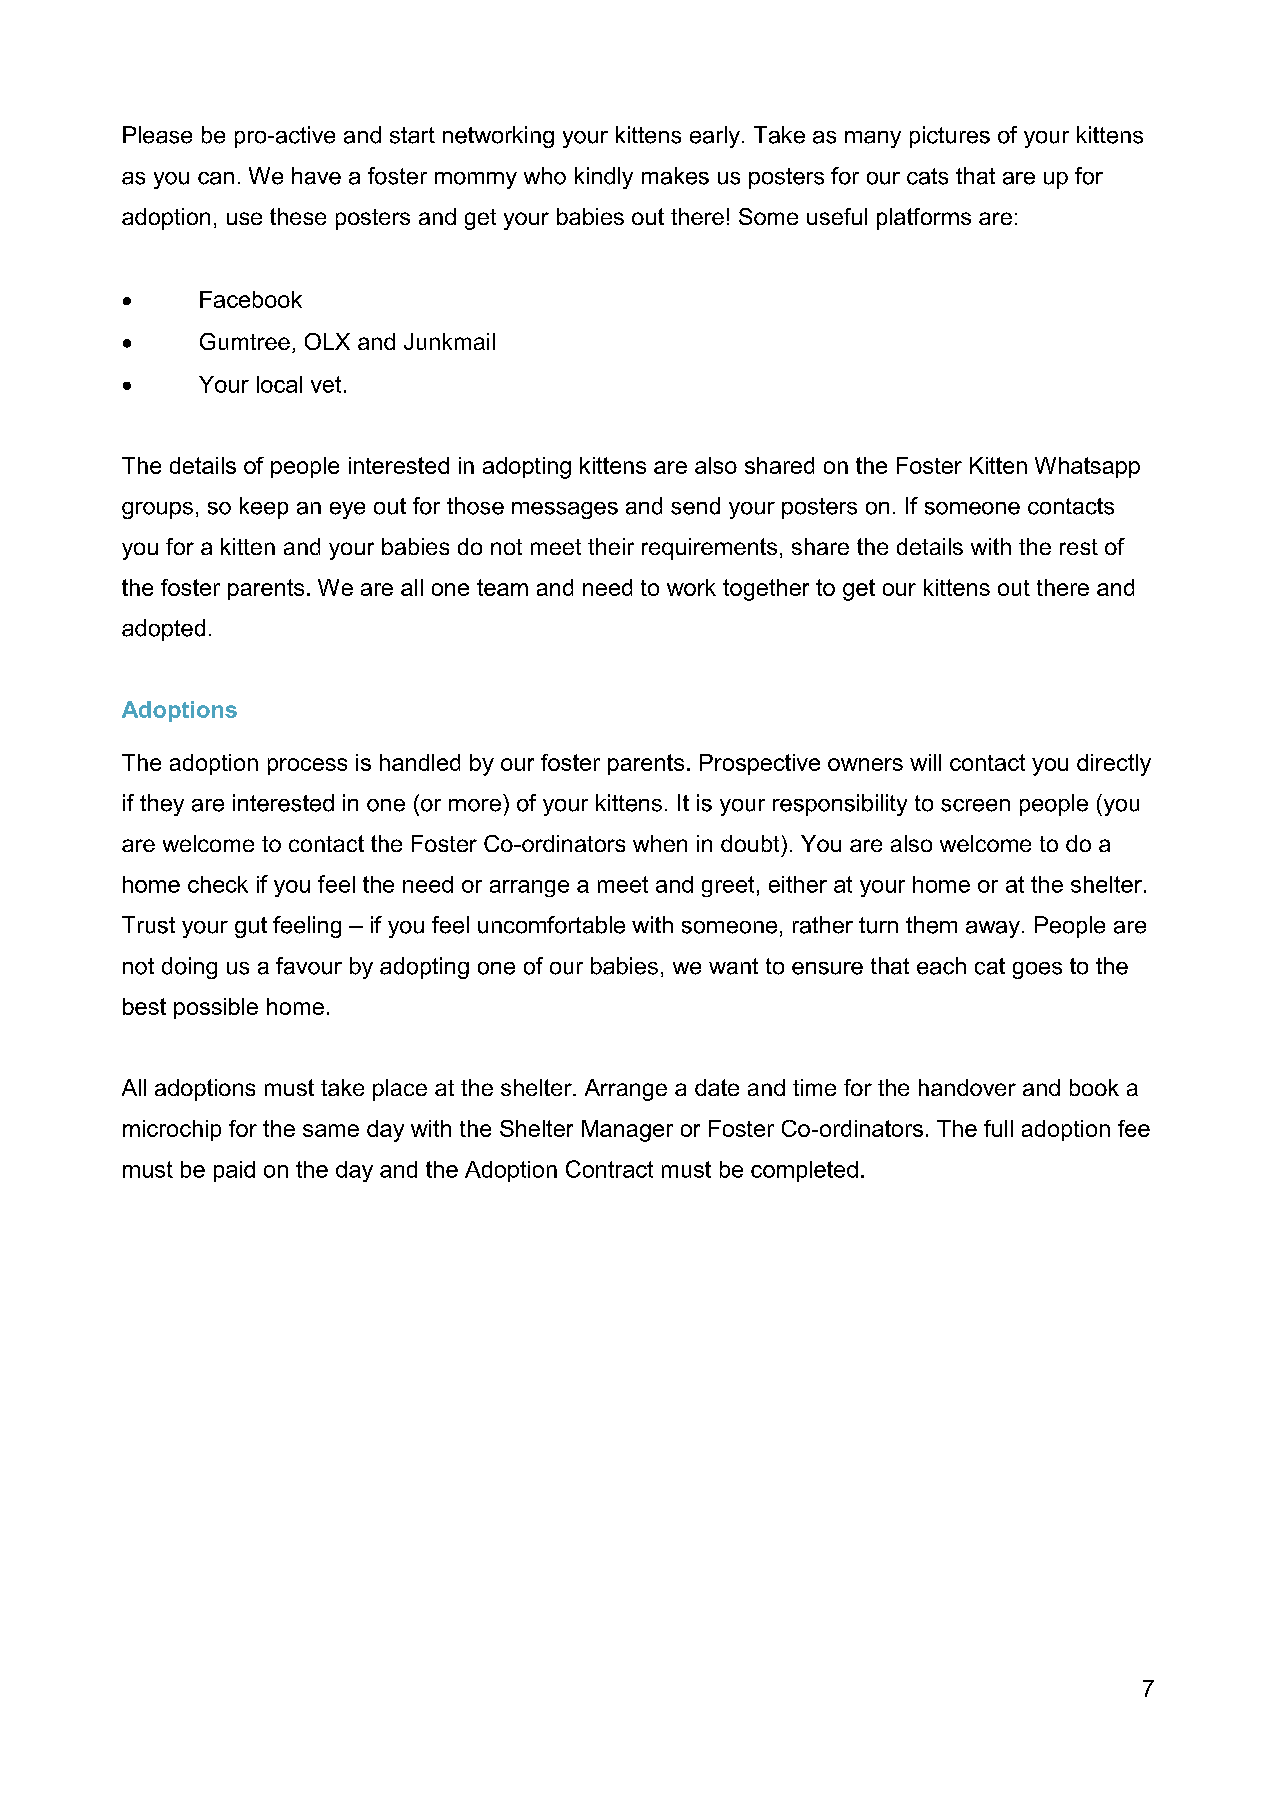 The width and height of the image is (1276, 1805). What do you see at coordinates (925, 762) in the image?
I see `will` at bounding box center [925, 762].
